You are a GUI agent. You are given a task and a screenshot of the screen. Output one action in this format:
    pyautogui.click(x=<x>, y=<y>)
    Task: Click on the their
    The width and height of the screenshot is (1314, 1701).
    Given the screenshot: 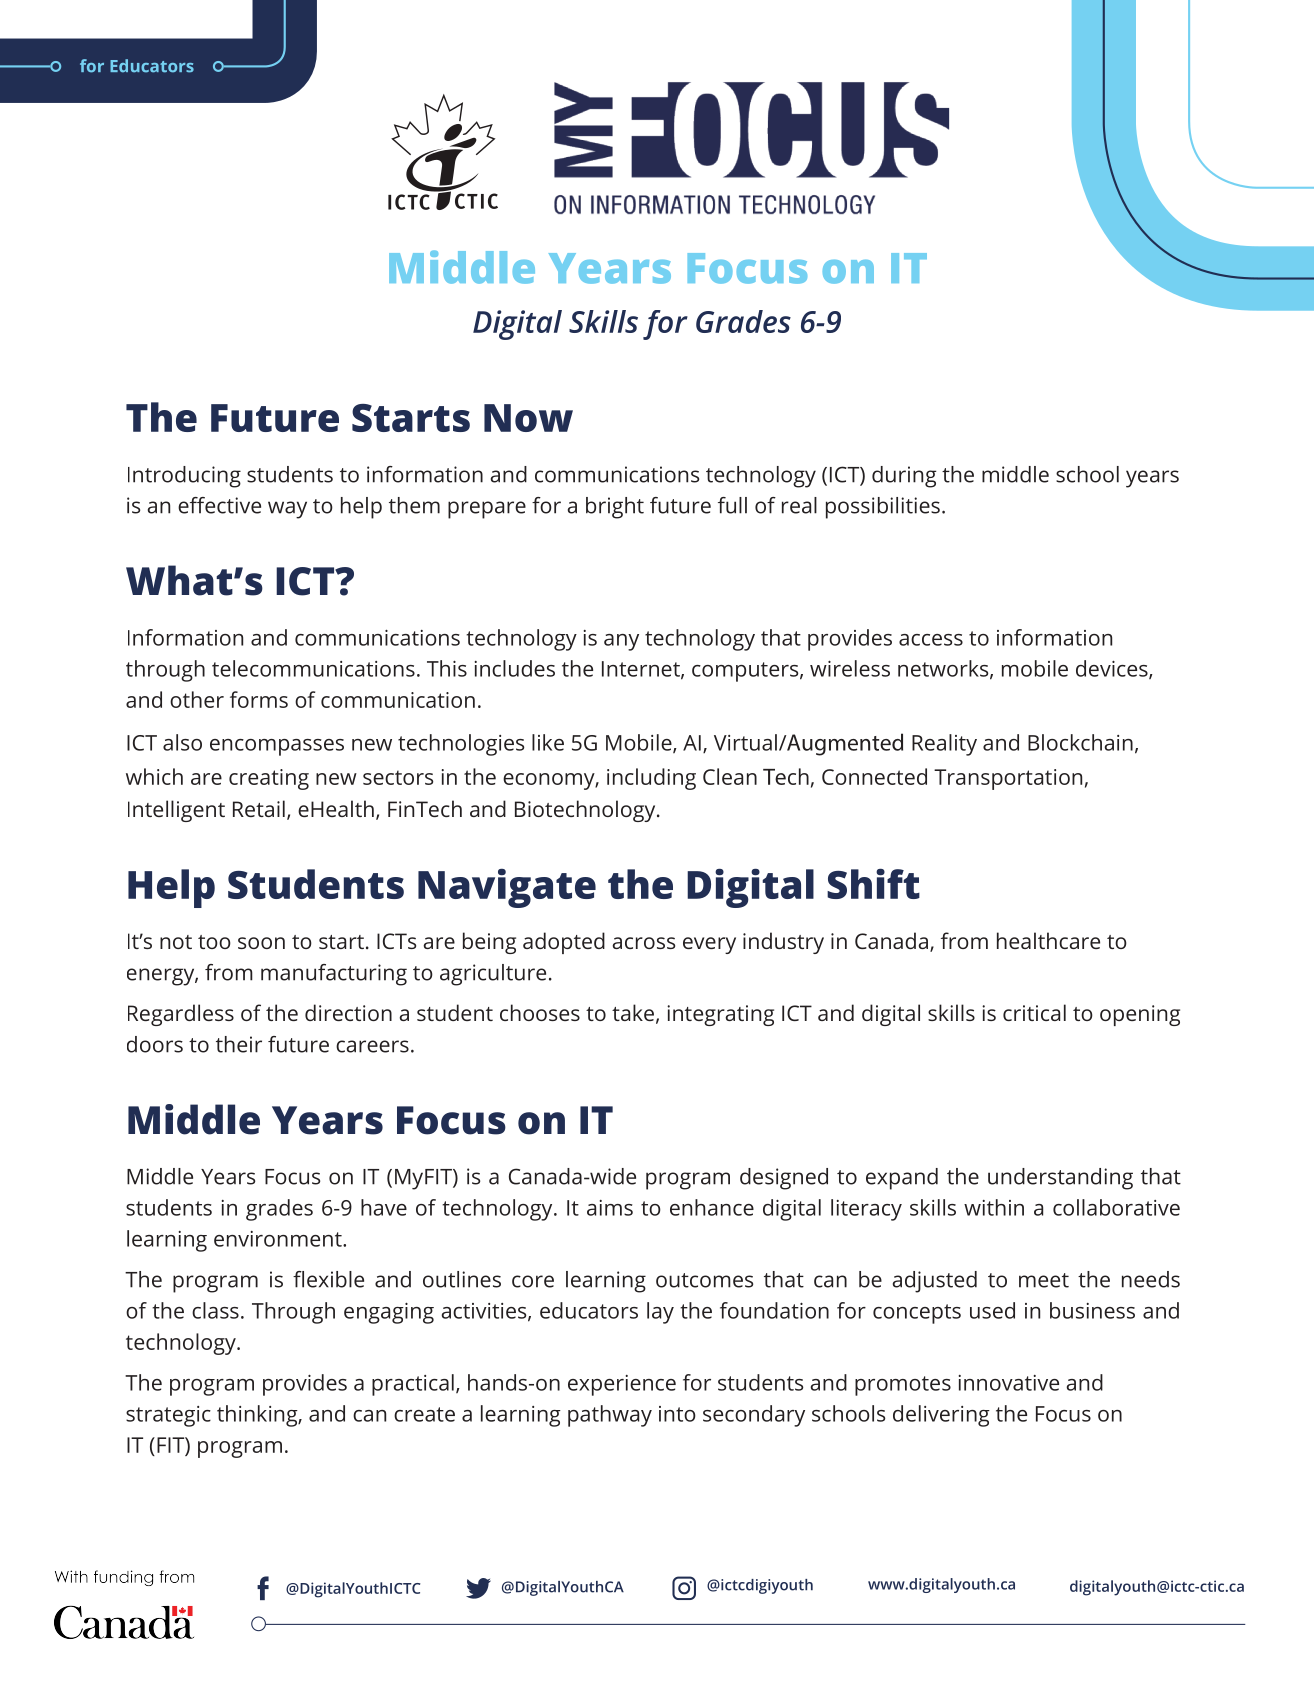 What is the action you would take?
    pyautogui.click(x=239, y=1044)
